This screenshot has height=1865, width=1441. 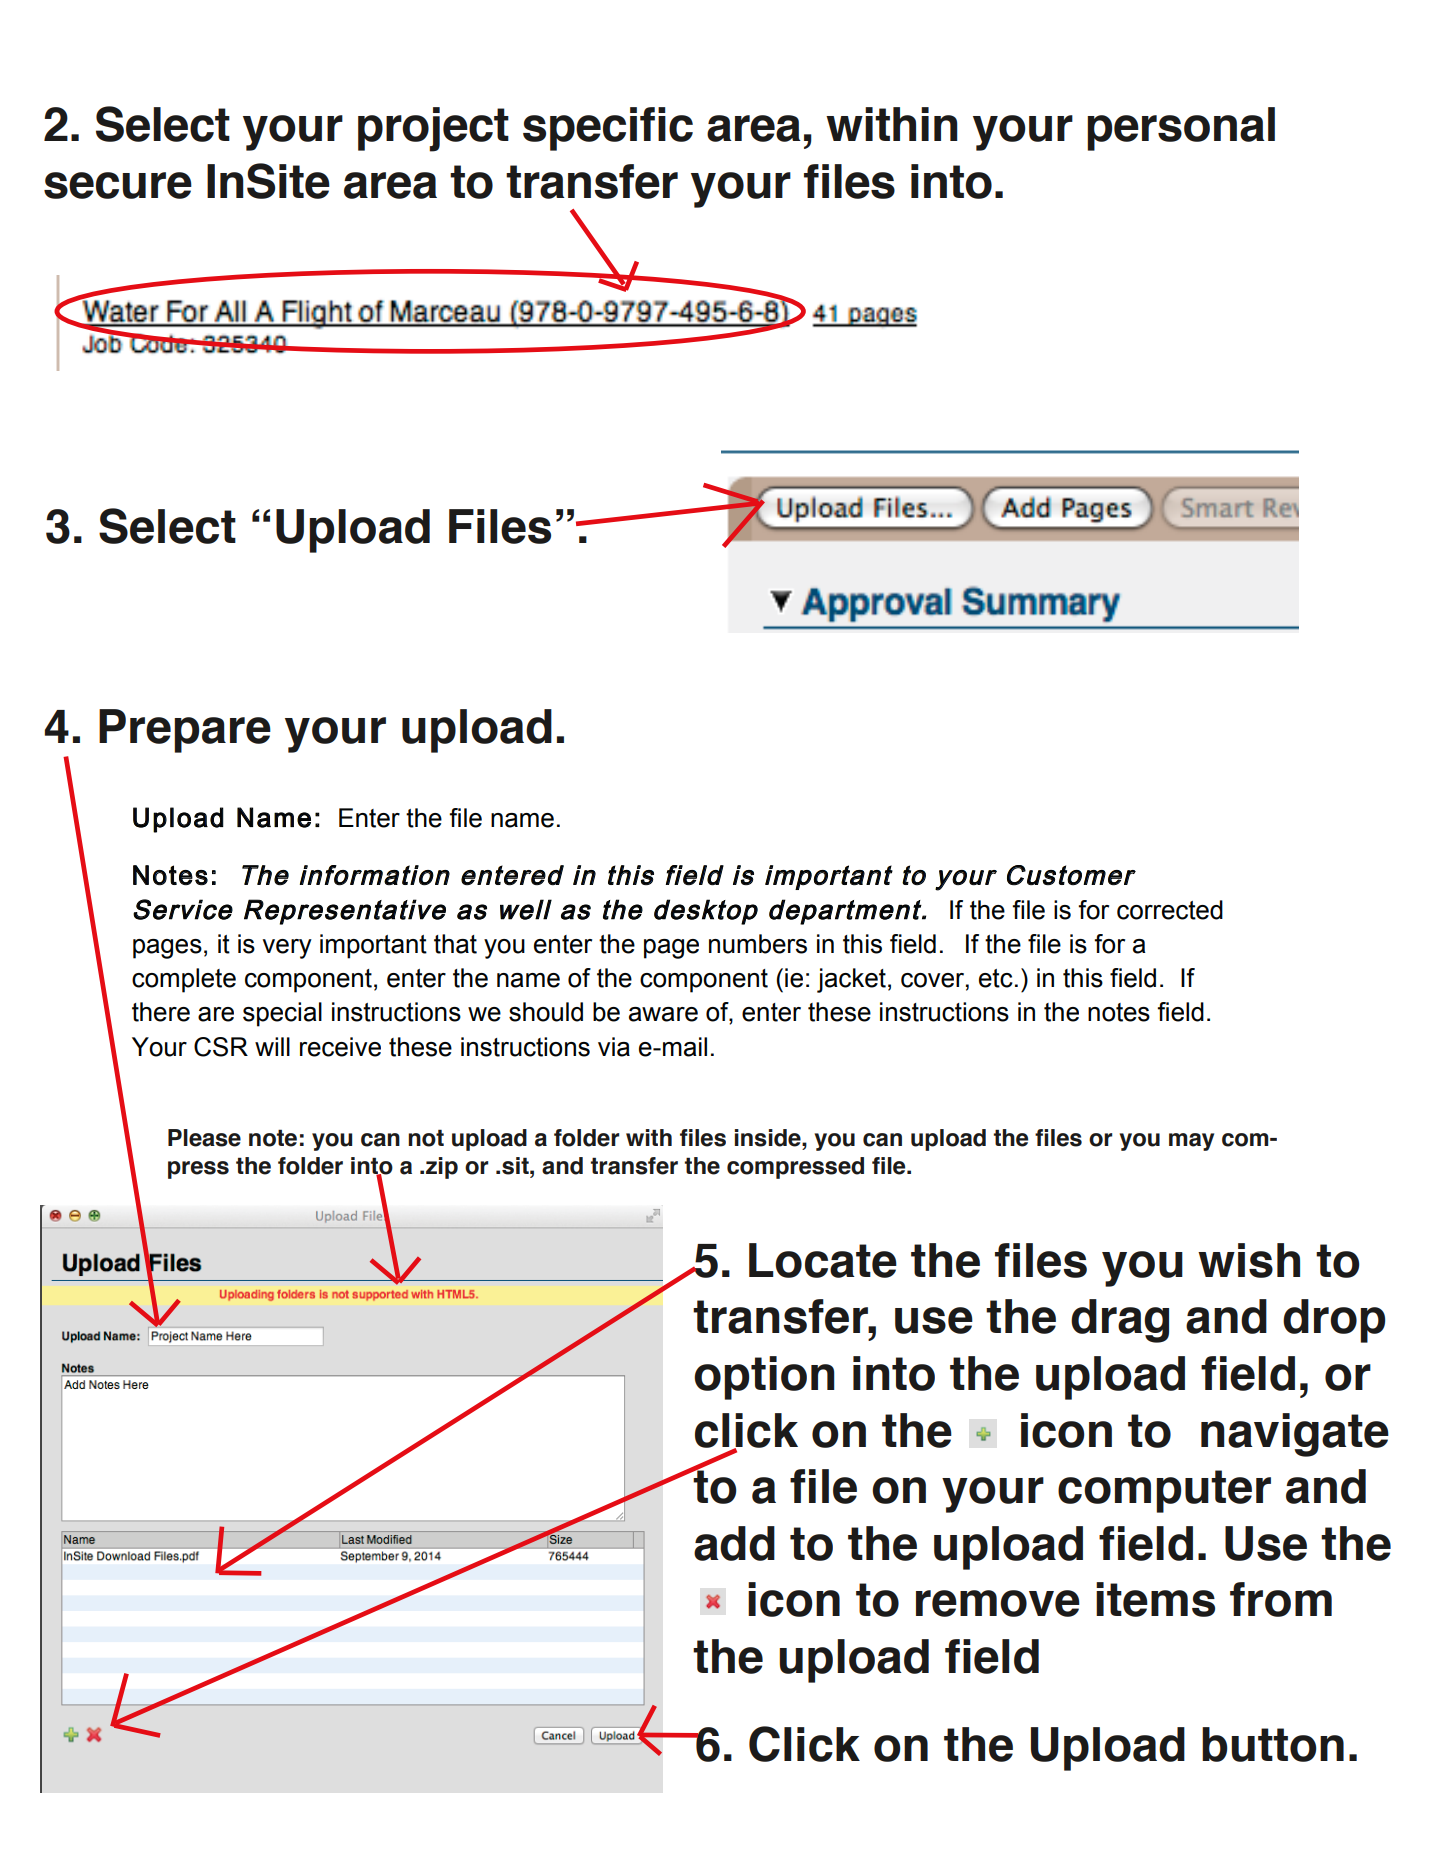 What do you see at coordinates (1191, 1142) in the screenshot?
I see `may` at bounding box center [1191, 1142].
